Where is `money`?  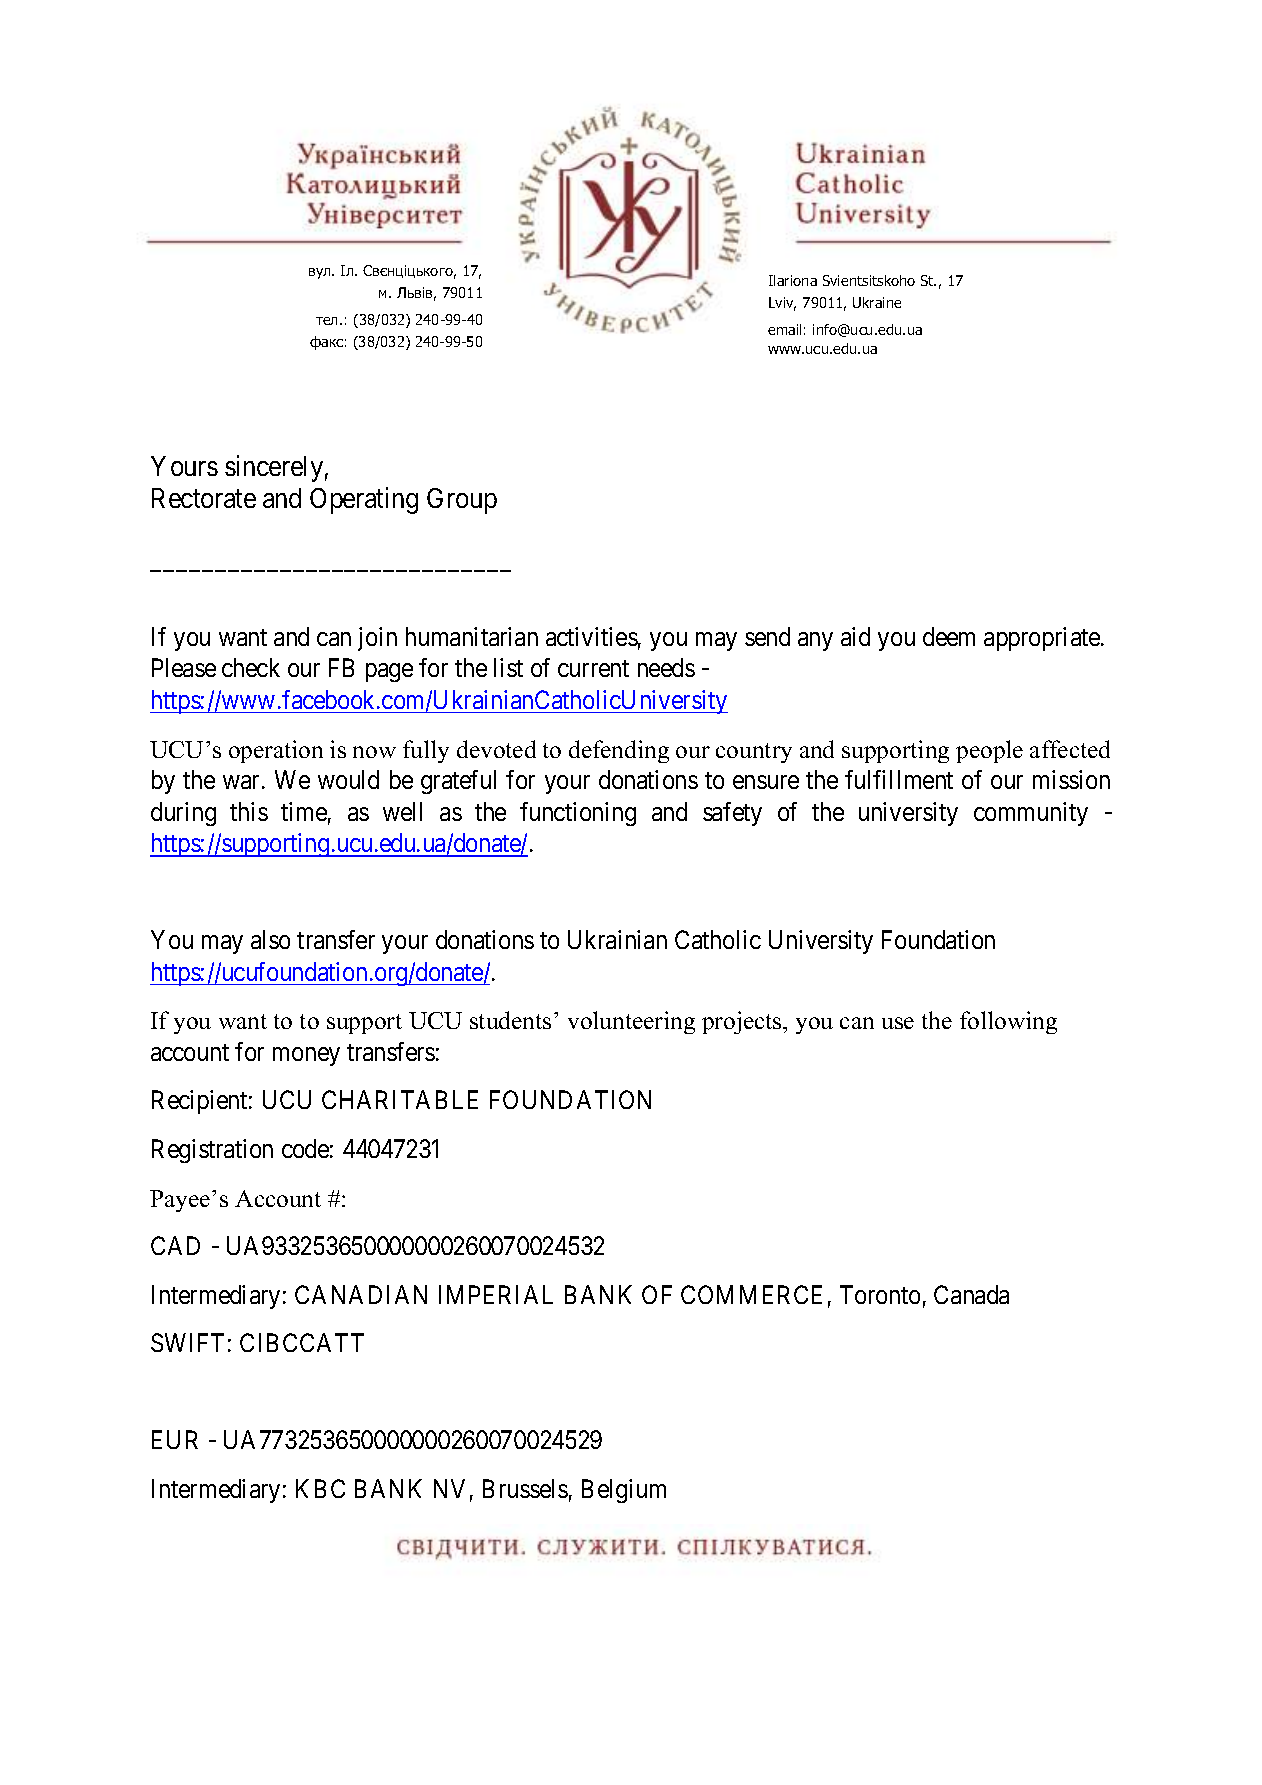
money is located at coordinates (306, 1056).
